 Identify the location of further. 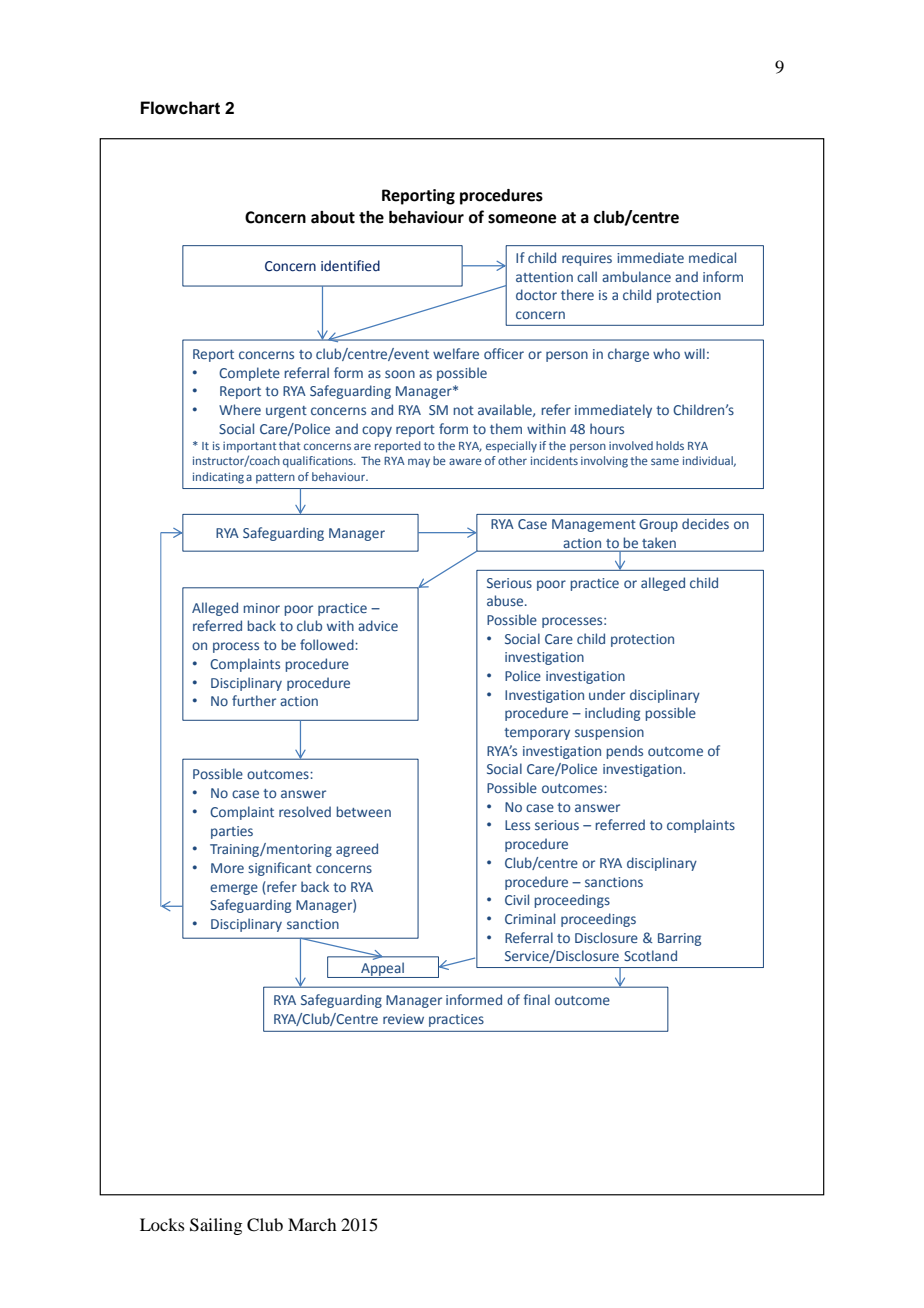
(254, 700).
